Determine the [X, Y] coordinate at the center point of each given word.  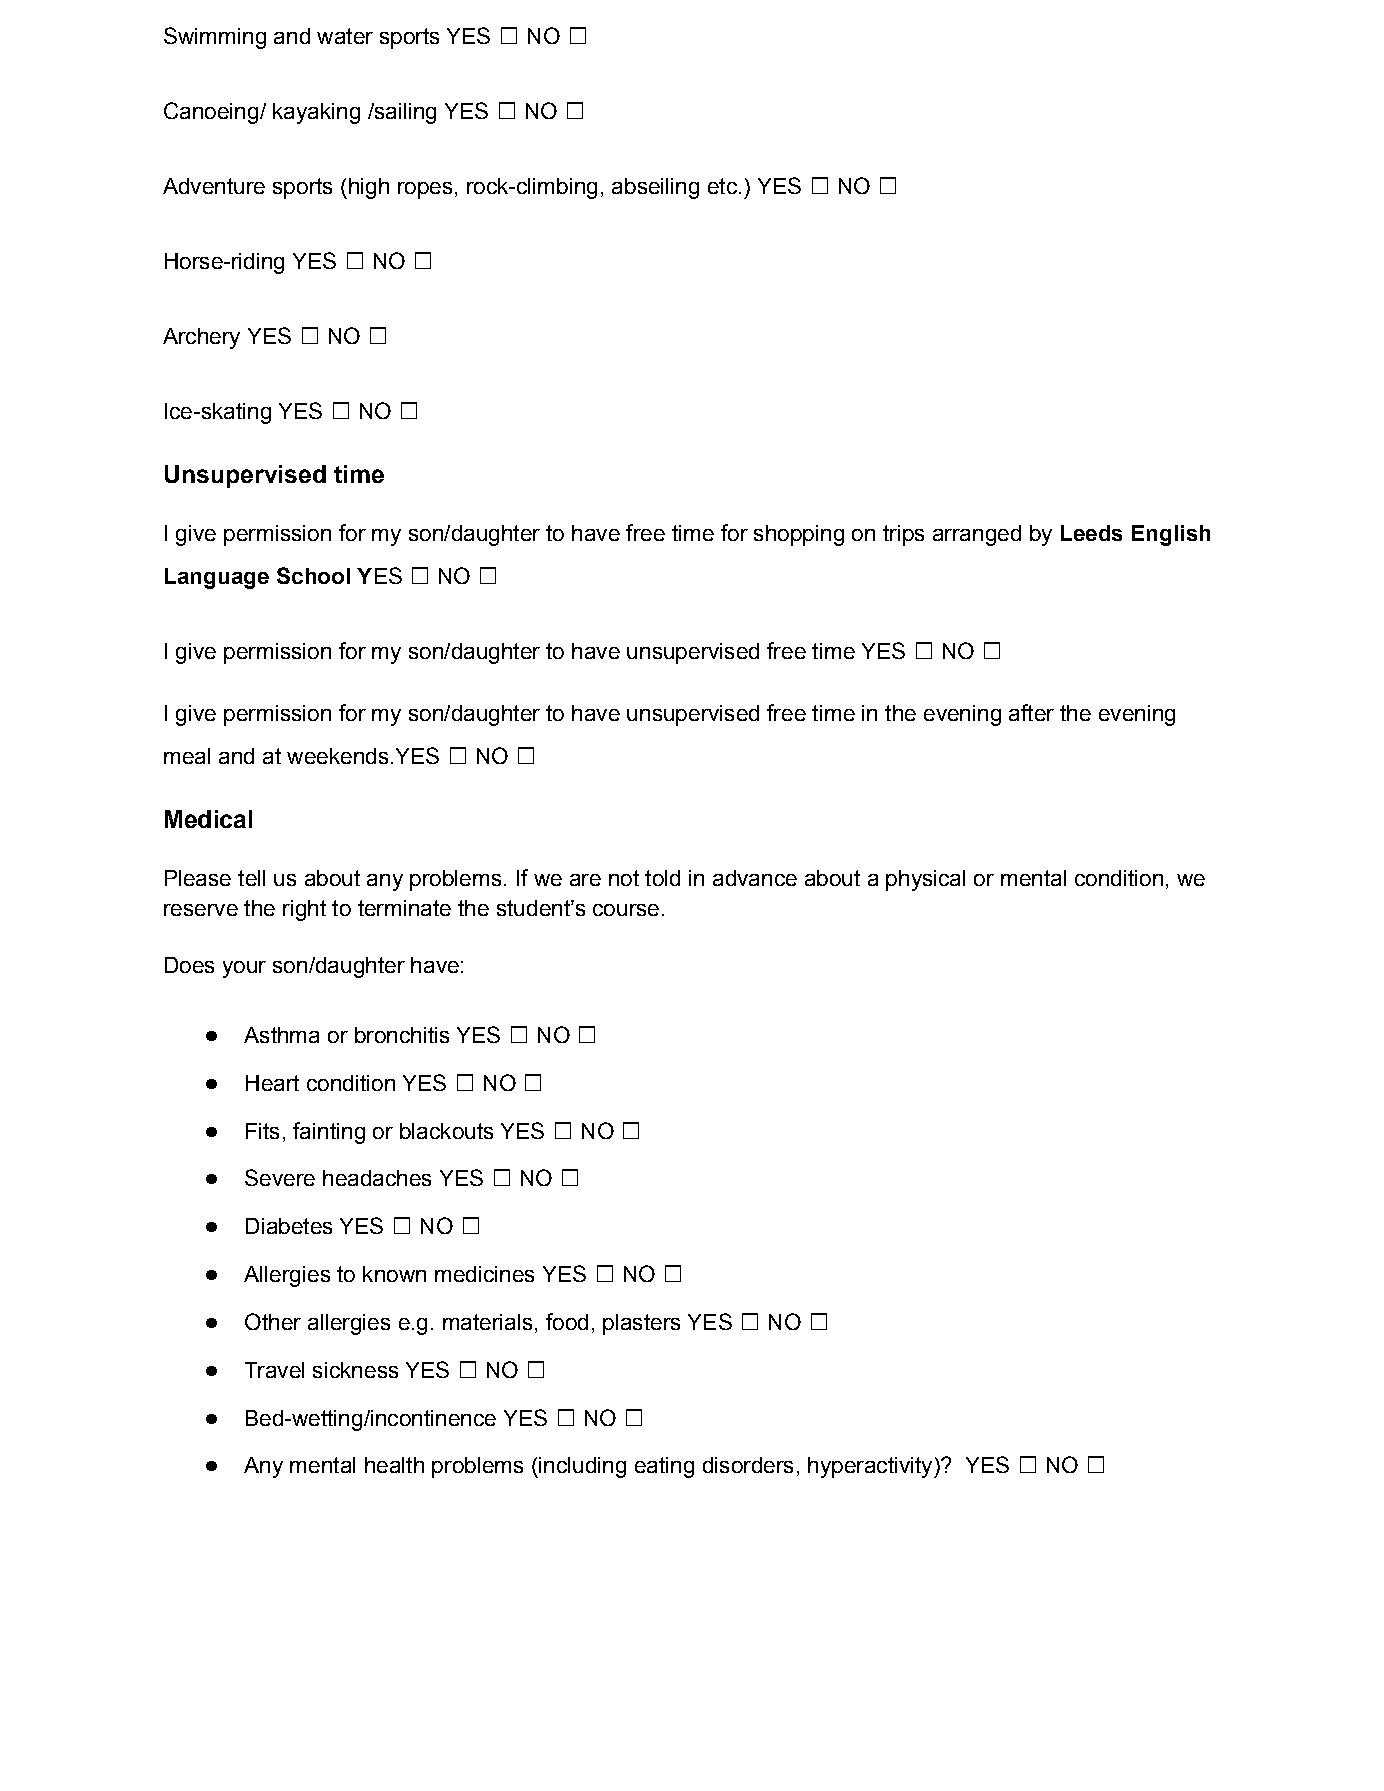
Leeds [1091, 533]
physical [925, 880]
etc [722, 186]
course [626, 910]
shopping [799, 535]
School [313, 575]
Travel [274, 1370]
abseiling [655, 188]
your [244, 969]
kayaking [316, 113]
